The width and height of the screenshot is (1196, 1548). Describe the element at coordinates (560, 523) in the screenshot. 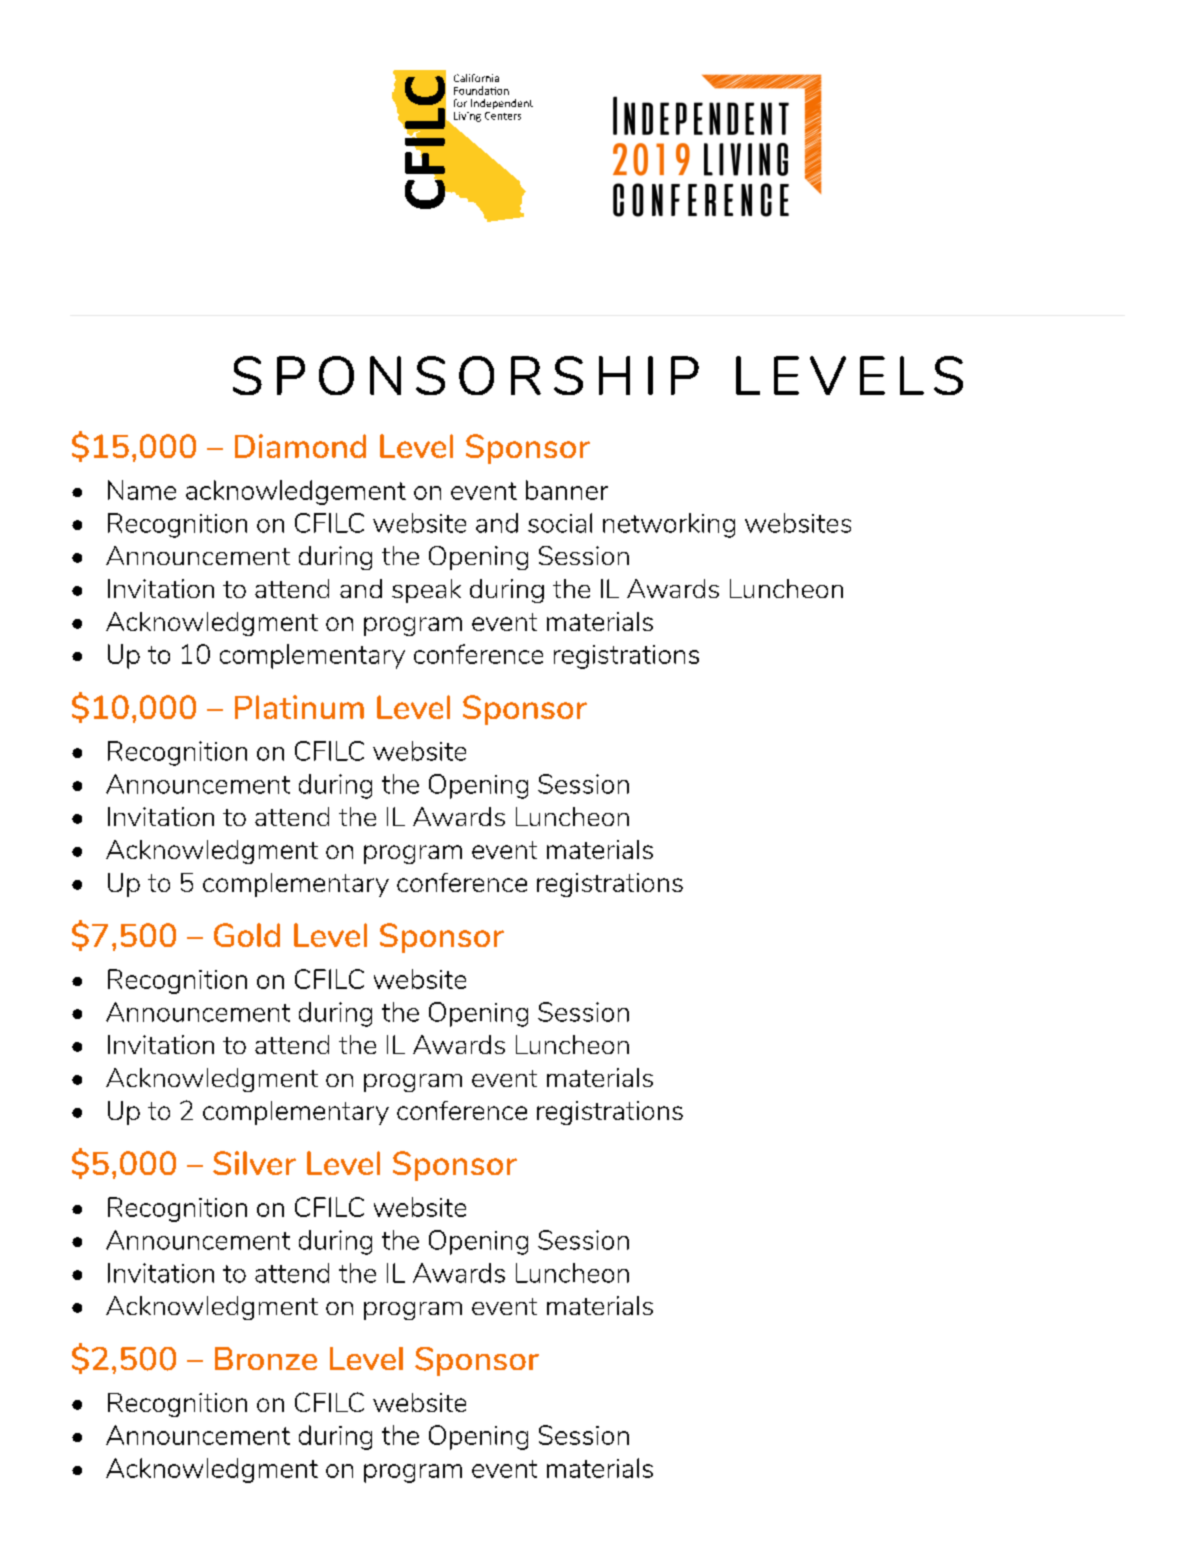

I see `social` at that location.
